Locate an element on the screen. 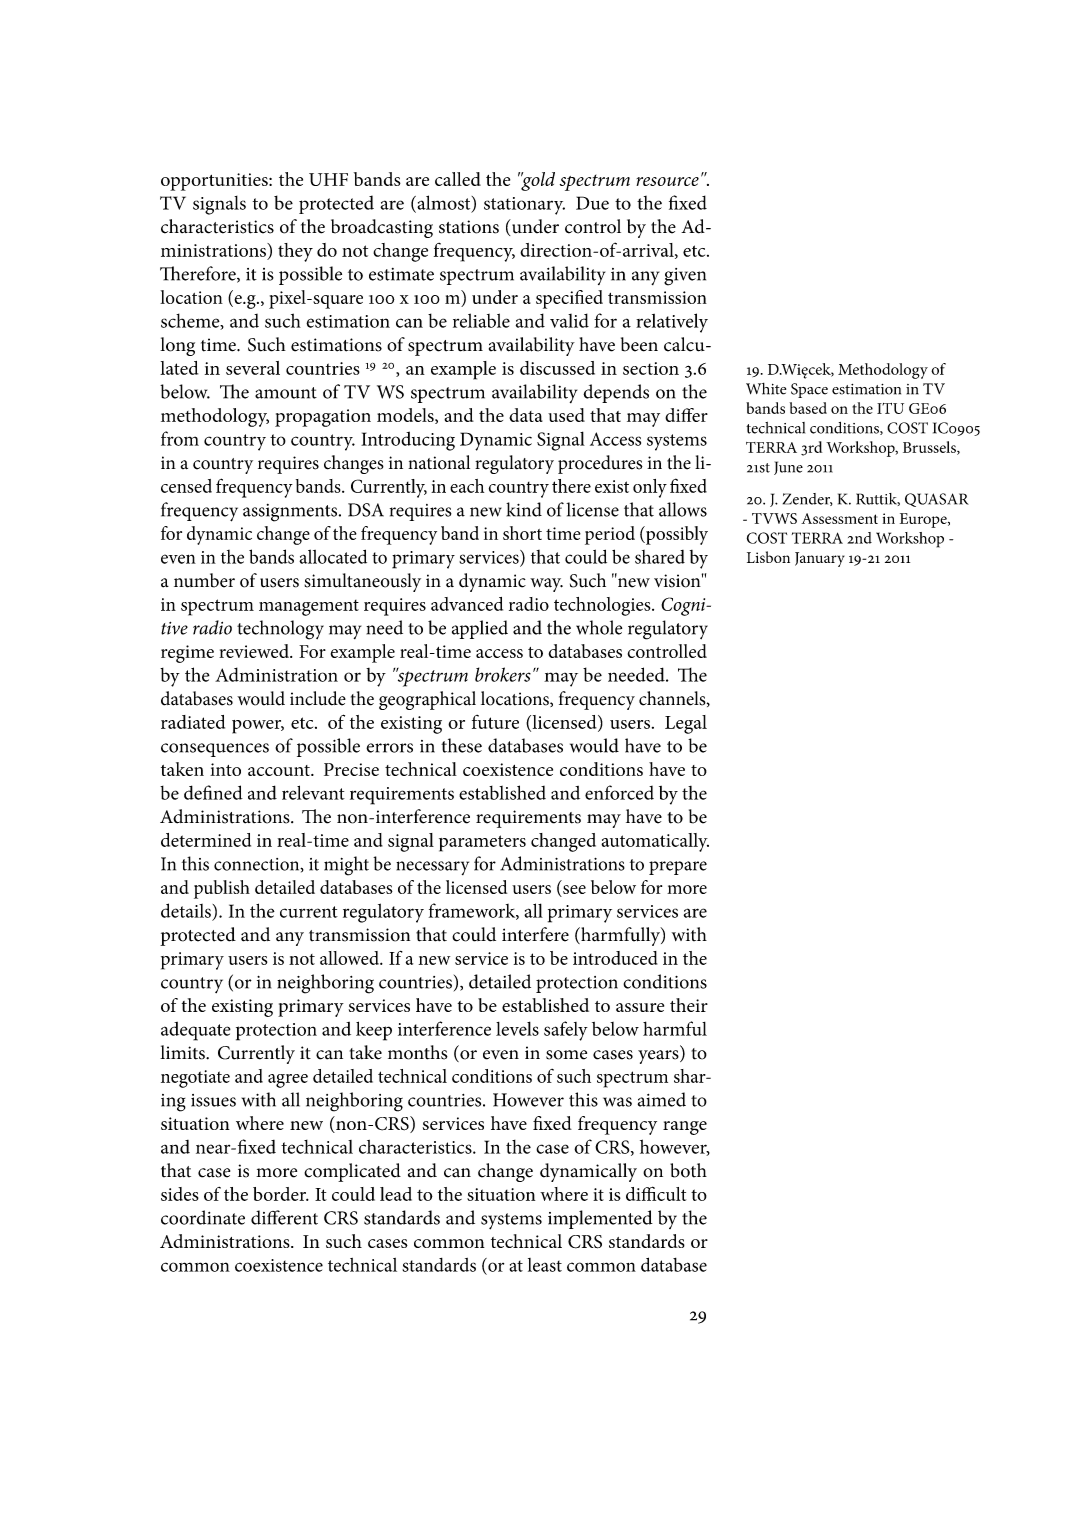 This screenshot has height=1522, width=1076. border is located at coordinates (281, 1194).
